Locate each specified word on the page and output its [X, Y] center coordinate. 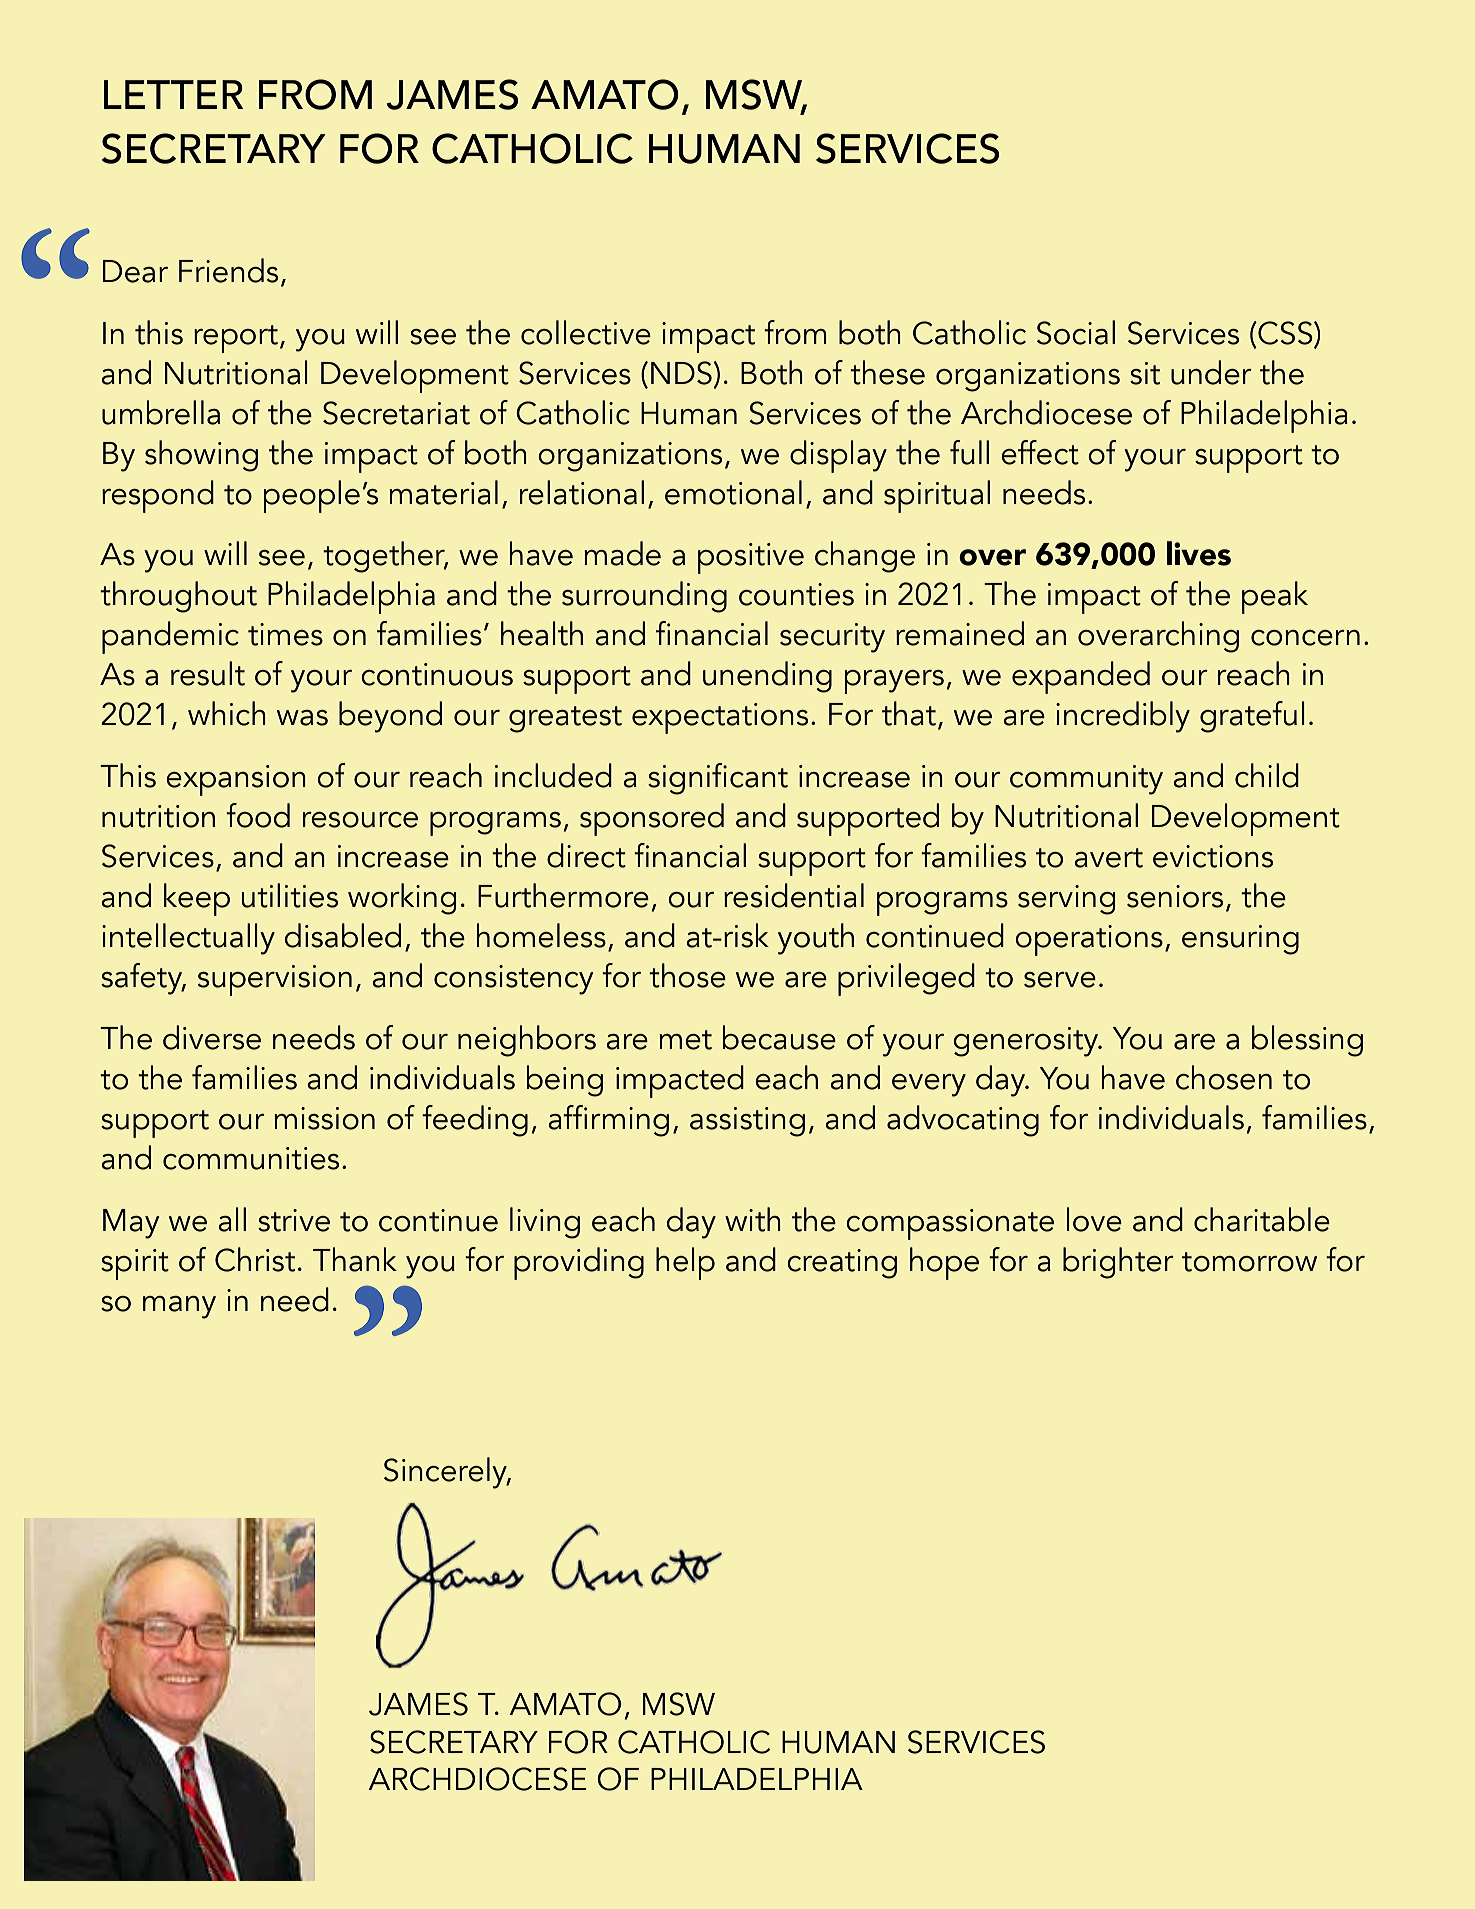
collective [586, 332]
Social [1076, 332]
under [1211, 372]
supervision [275, 980]
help [685, 1263]
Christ [255, 1259]
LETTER [173, 94]
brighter [1118, 1263]
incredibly [1123, 717]
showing [201, 456]
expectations [720, 718]
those [687, 975]
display [838, 456]
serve [1060, 980]
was [302, 718]
